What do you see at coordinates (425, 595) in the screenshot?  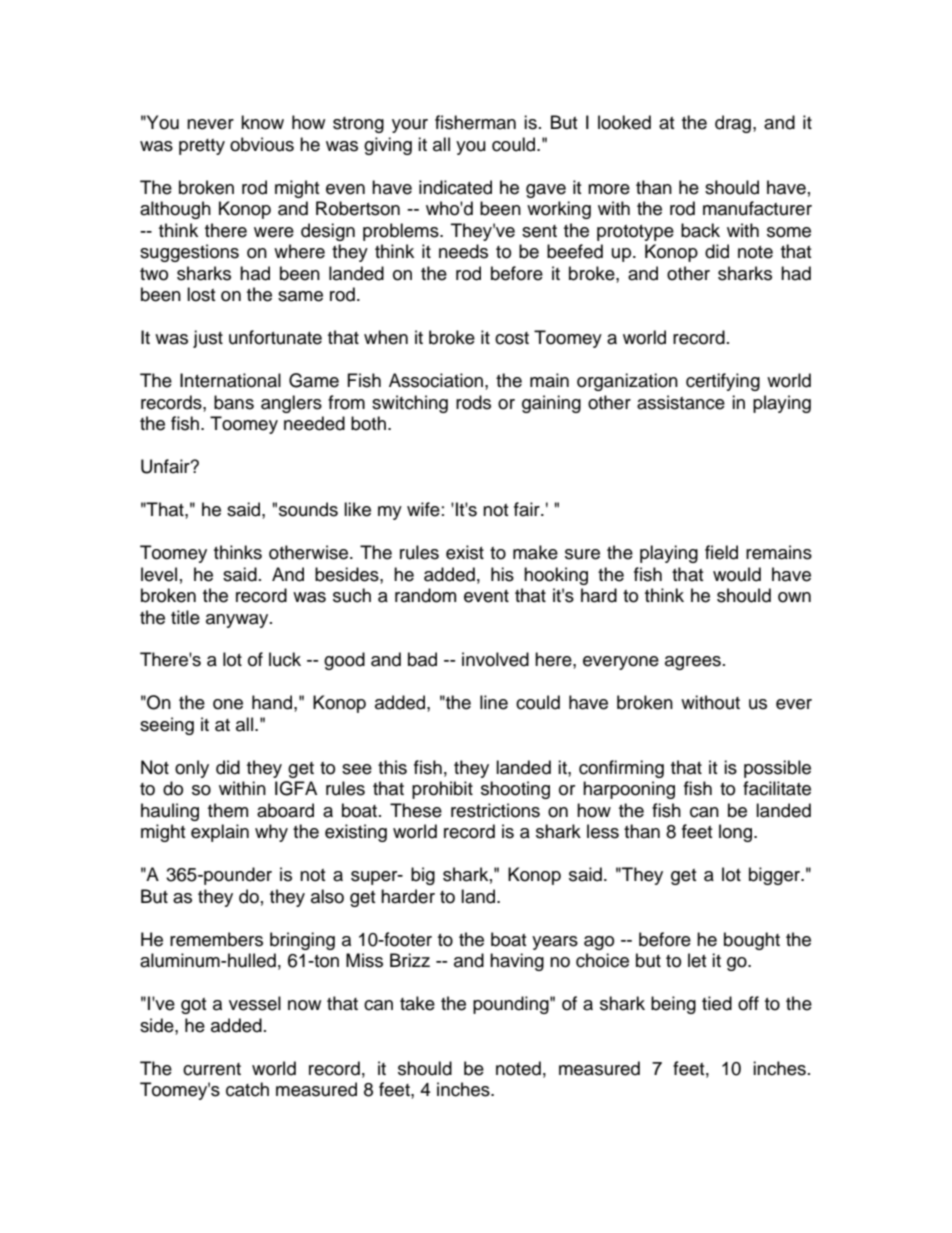 I see `random` at bounding box center [425, 595].
